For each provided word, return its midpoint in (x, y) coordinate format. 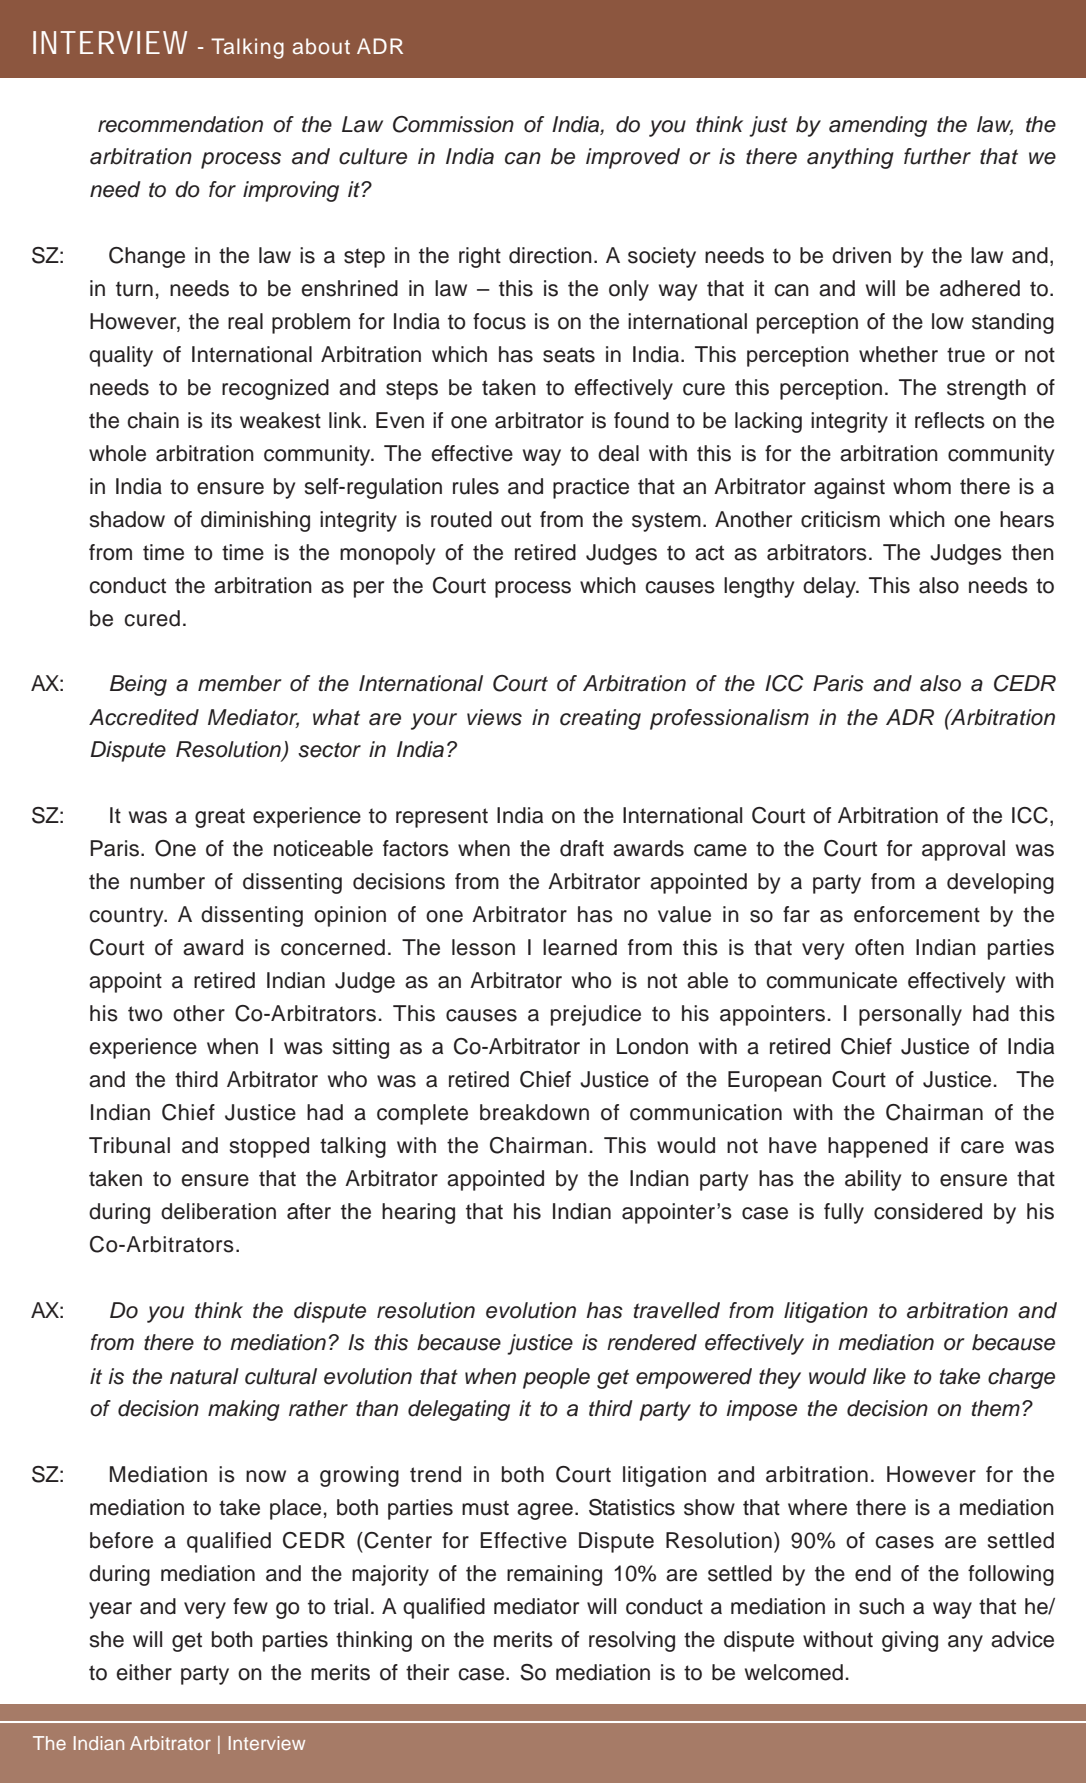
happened (878, 1147)
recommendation (180, 124)
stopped (269, 1147)
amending (878, 126)
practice (591, 488)
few (250, 1606)
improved (633, 158)
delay (830, 587)
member (240, 683)
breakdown (534, 1112)
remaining (554, 1575)
